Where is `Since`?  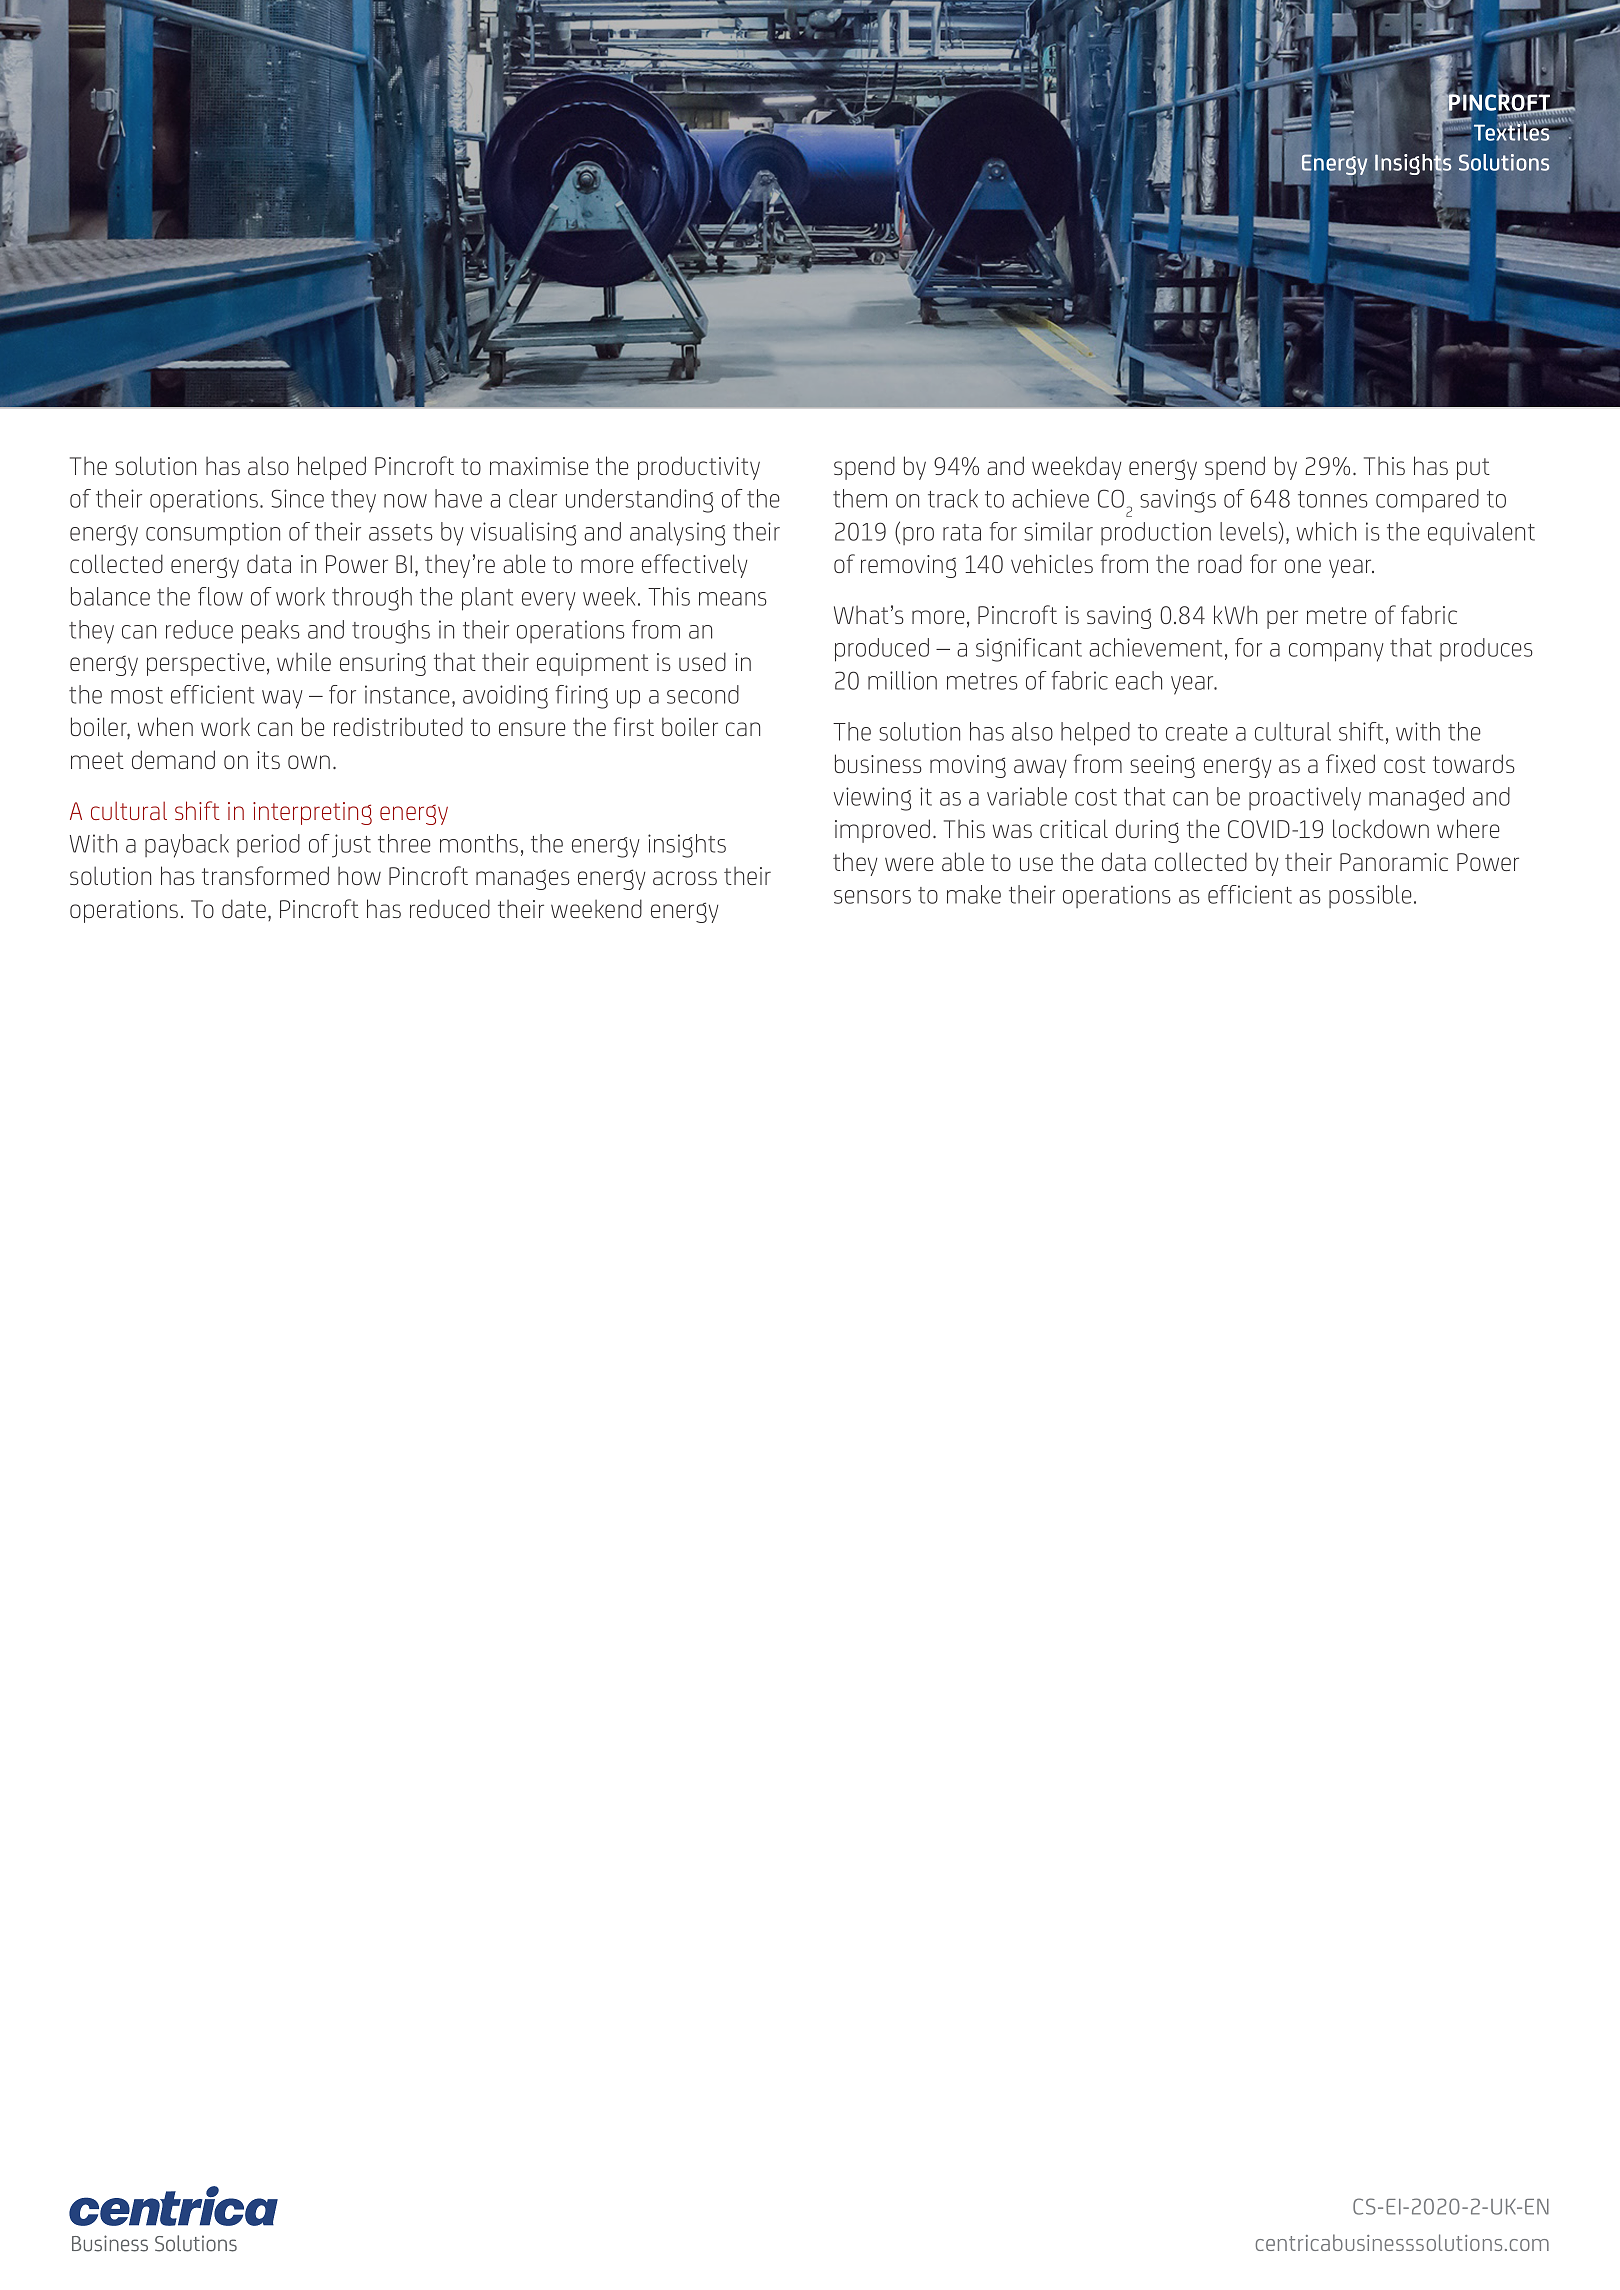 Since is located at coordinates (297, 498).
